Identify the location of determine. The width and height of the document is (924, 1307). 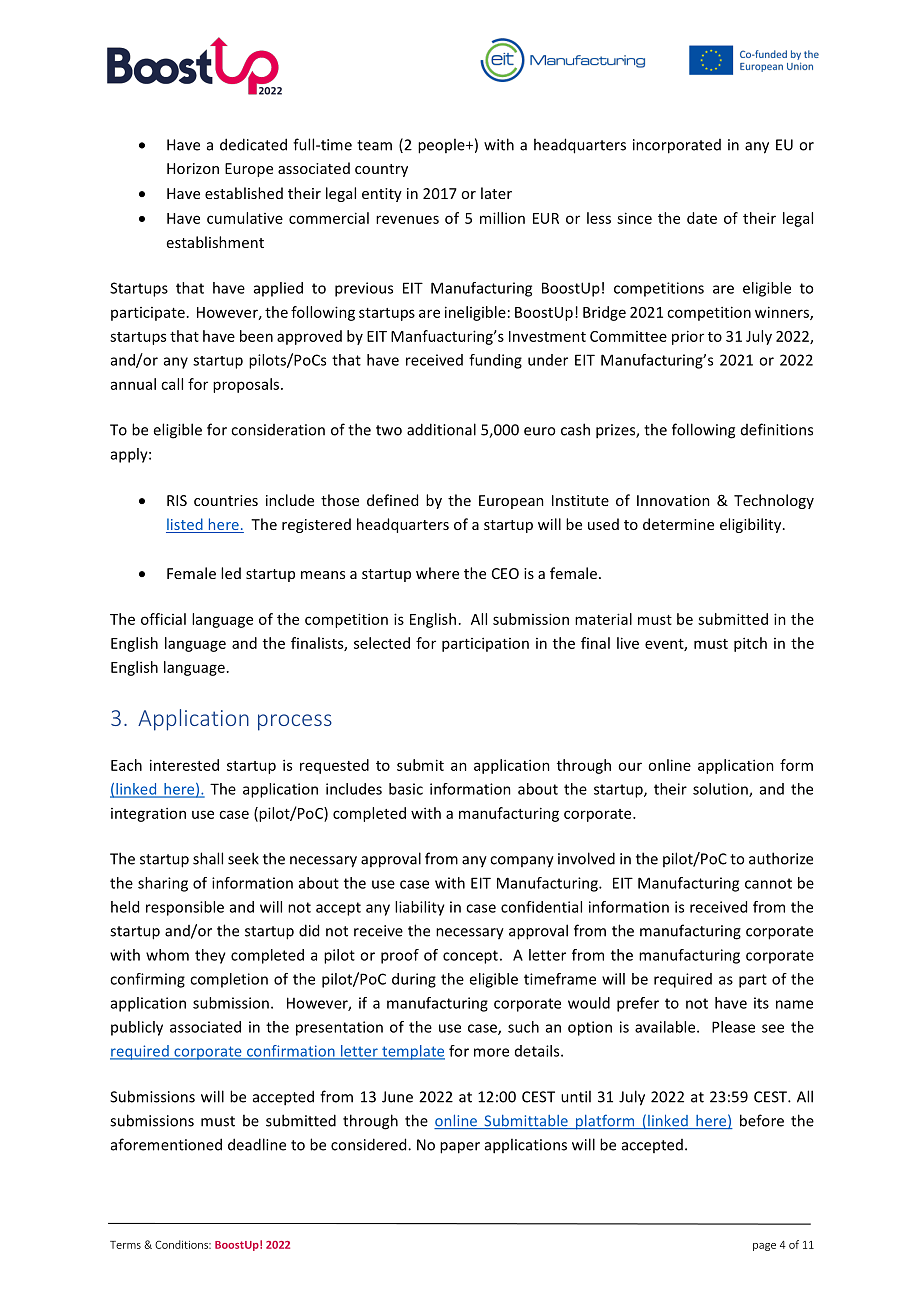
(678, 524).
